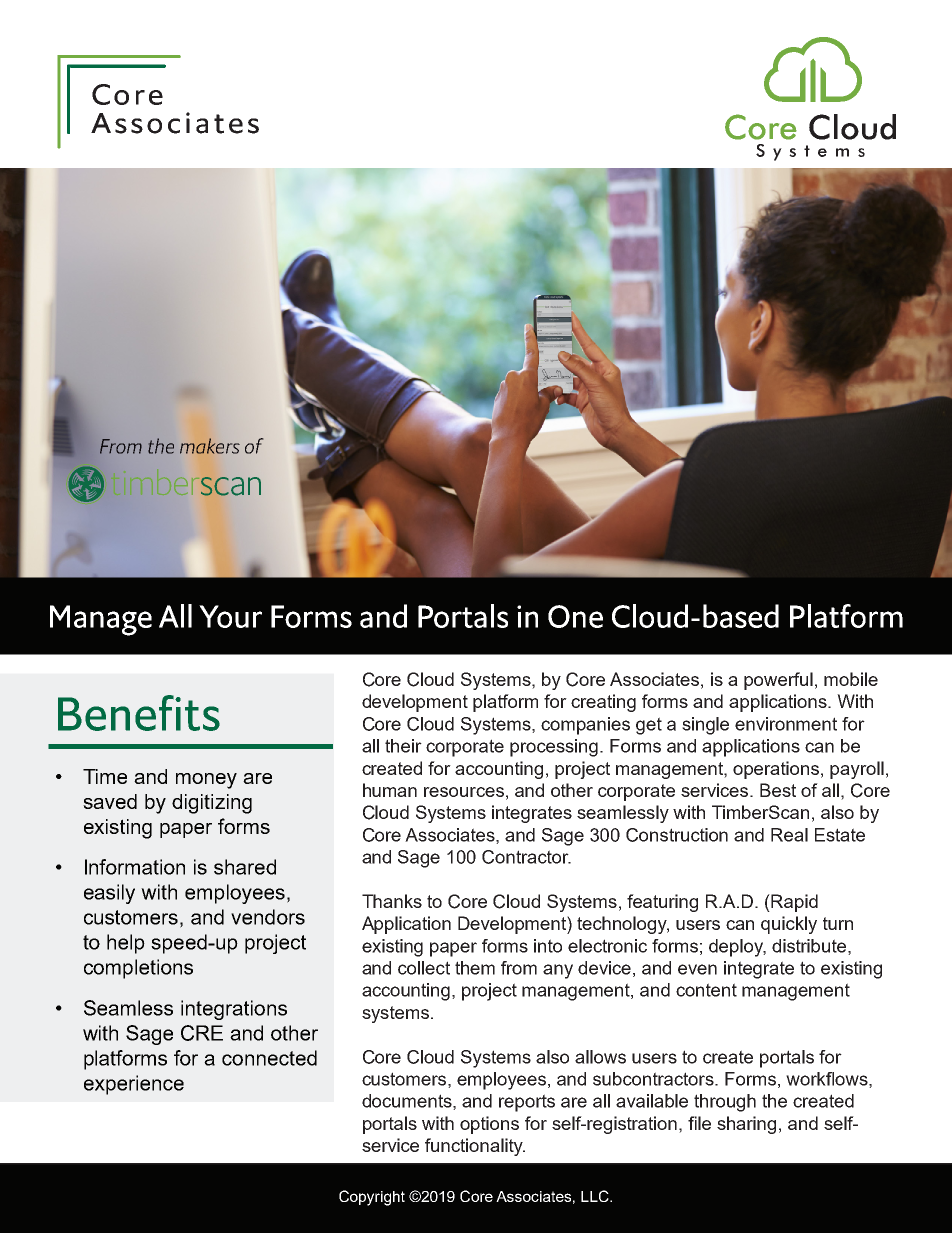 Image resolution: width=952 pixels, height=1233 pixels. I want to click on powerful, so click(778, 681).
